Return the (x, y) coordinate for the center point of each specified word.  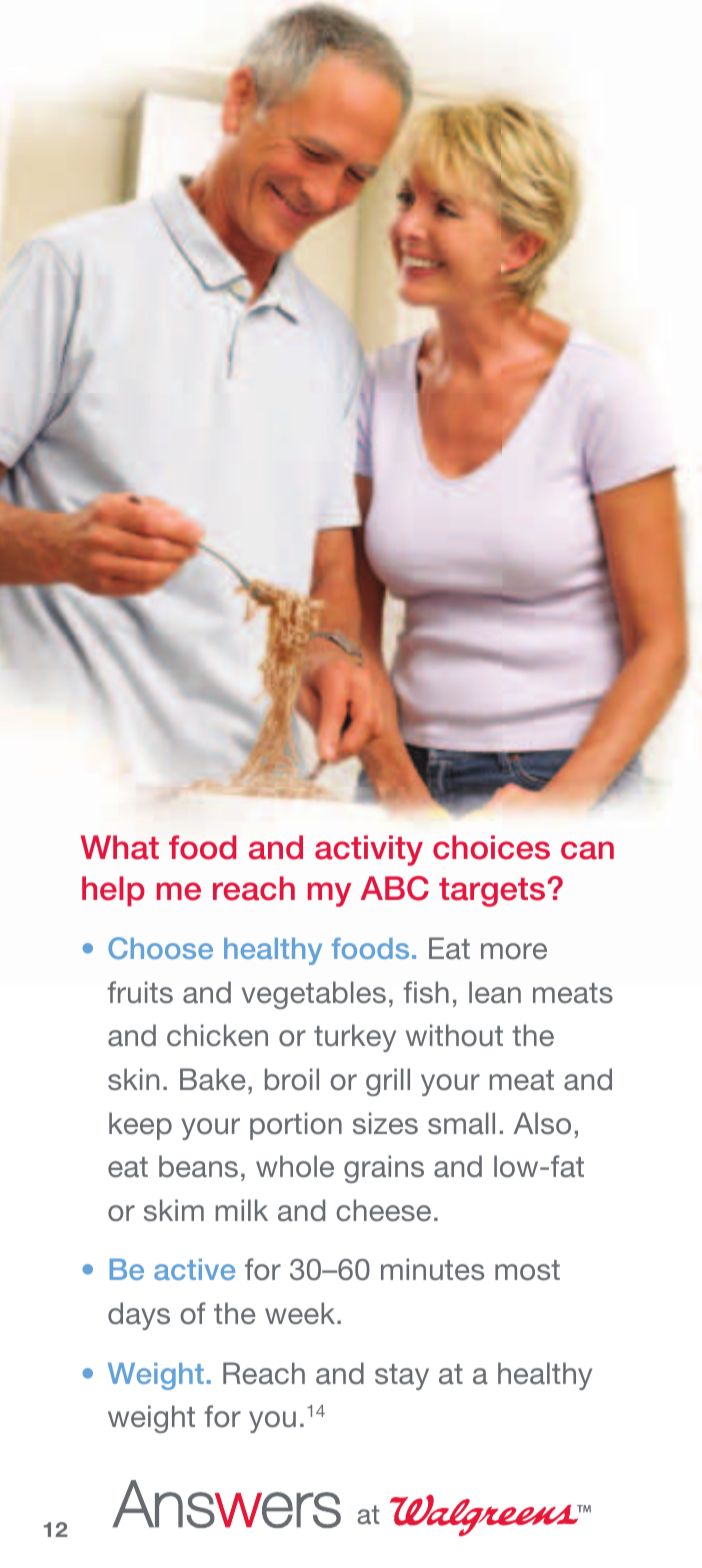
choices (491, 847)
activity (369, 850)
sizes (385, 1123)
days (139, 1316)
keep (140, 1126)
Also (542, 1123)
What (120, 847)
